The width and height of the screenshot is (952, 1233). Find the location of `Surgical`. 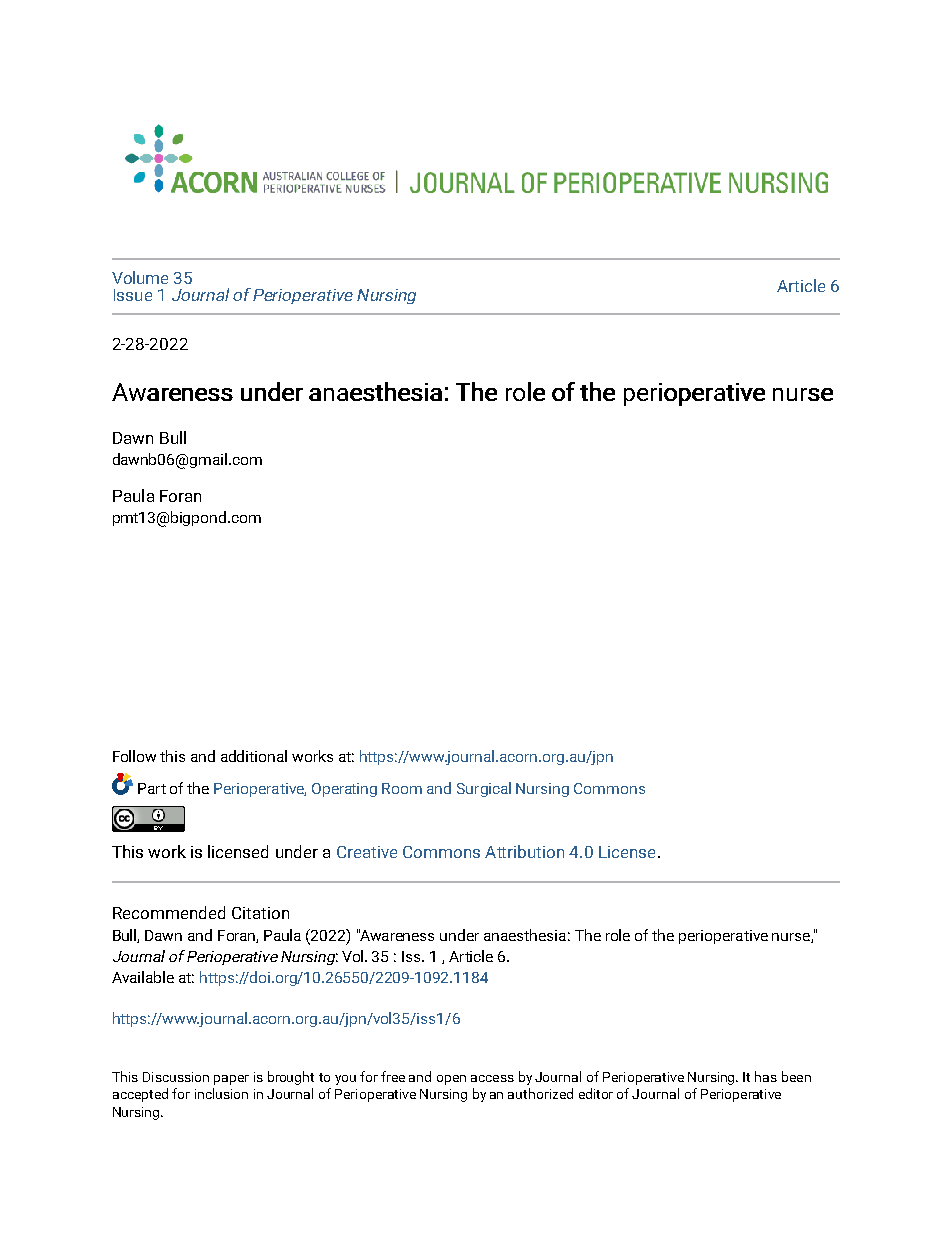

Surgical is located at coordinates (484, 789).
